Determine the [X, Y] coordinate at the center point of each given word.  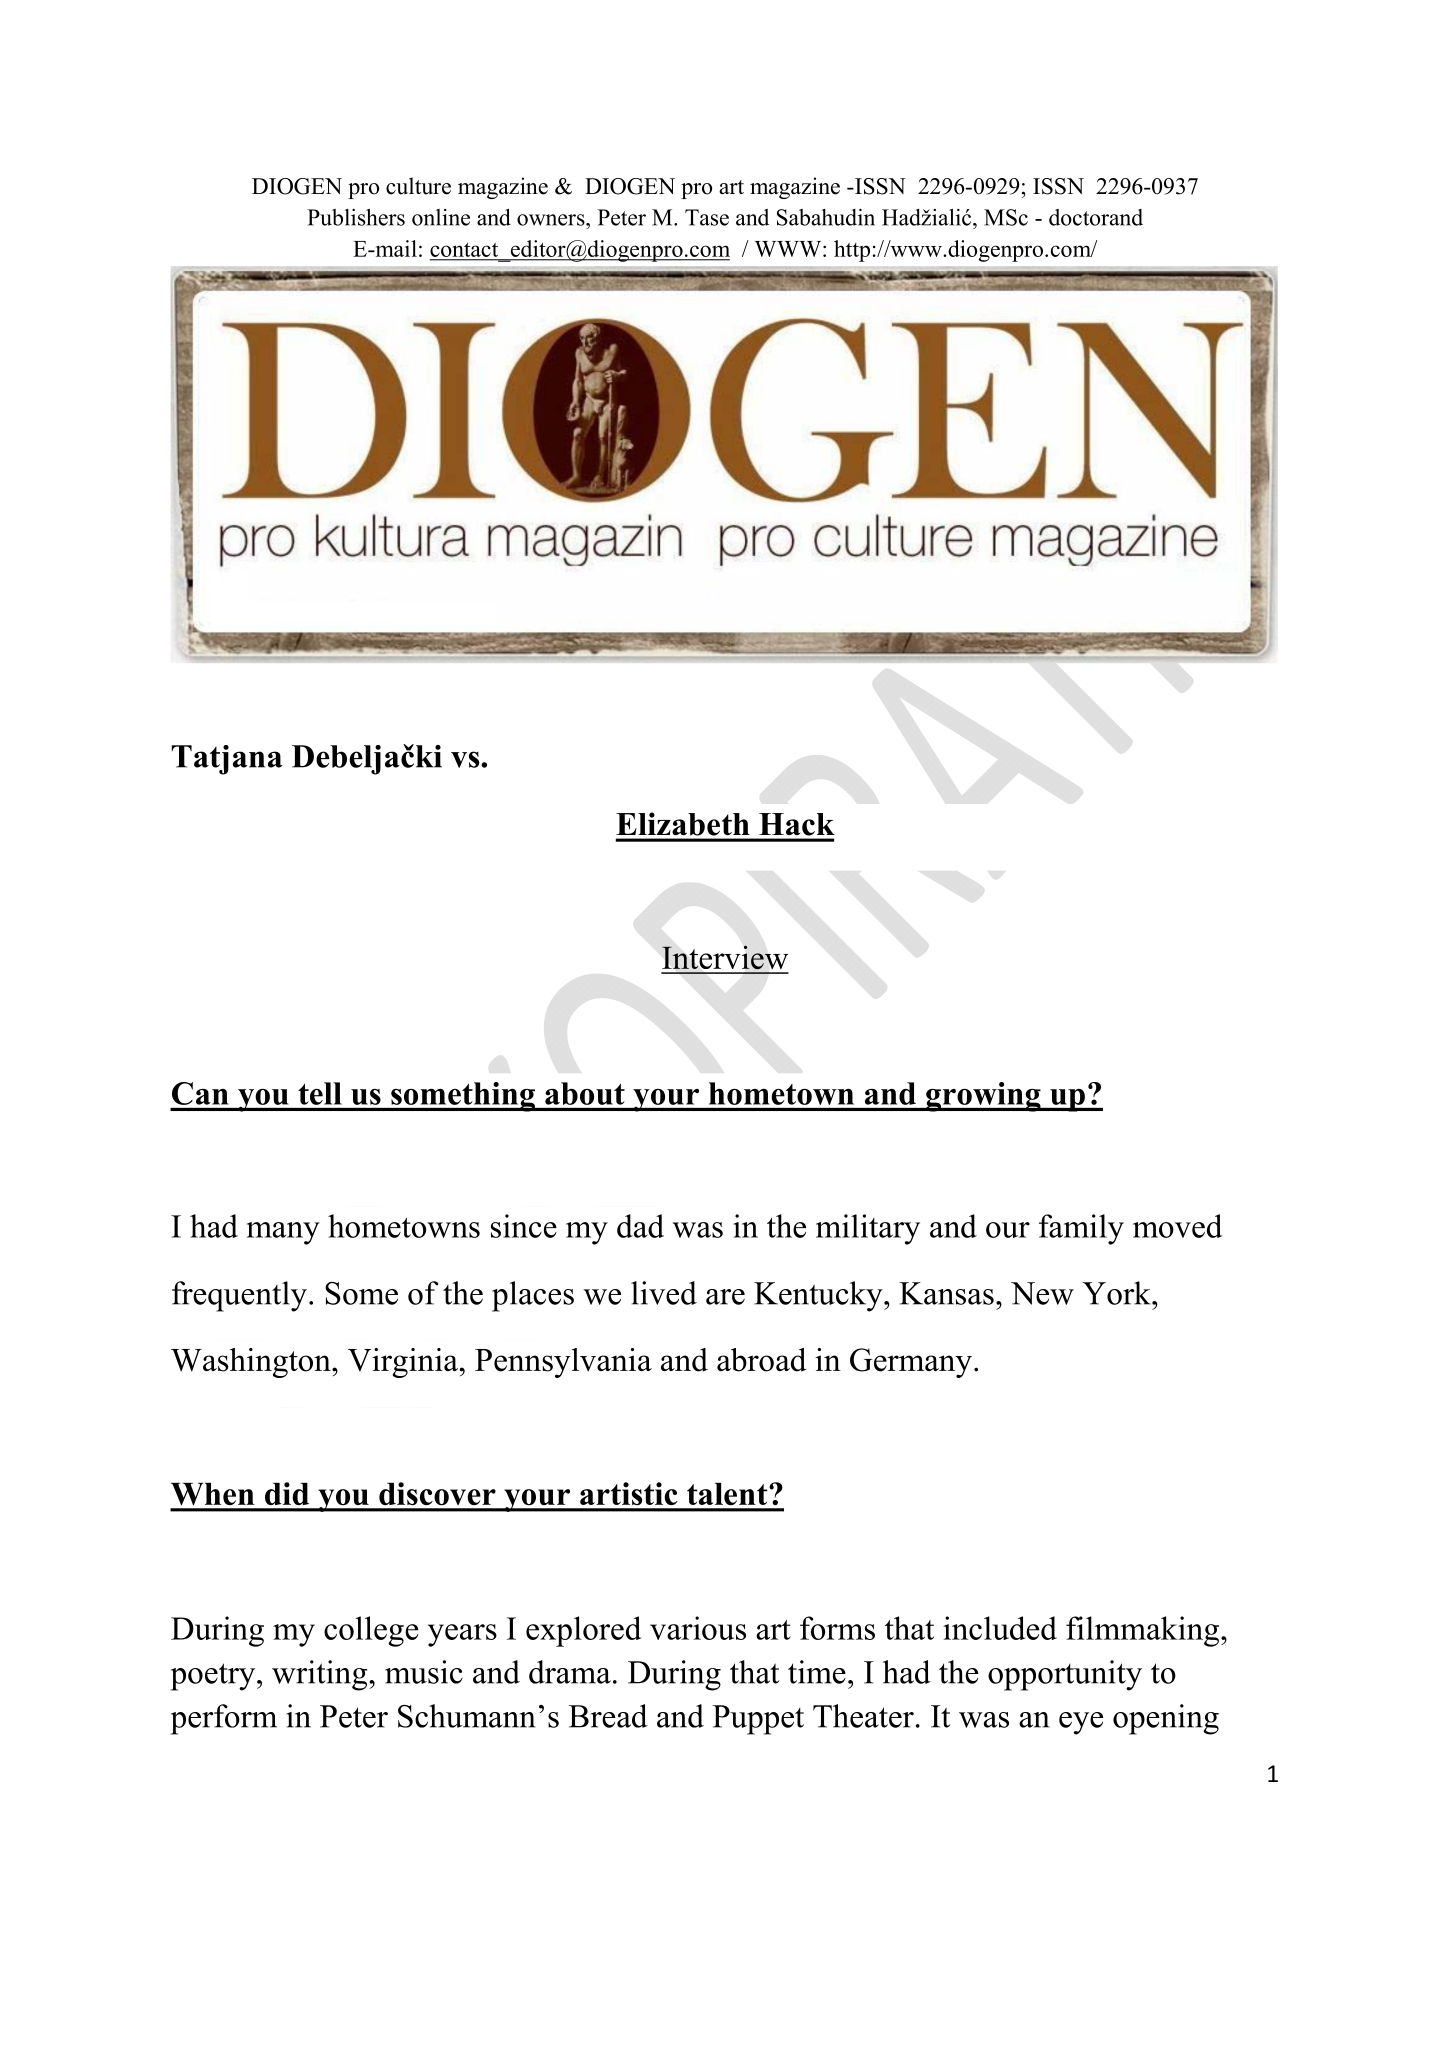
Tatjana [227, 760]
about [585, 1093]
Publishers [356, 217]
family [1081, 1229]
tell [319, 1093]
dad [640, 1226]
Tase [707, 217]
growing [983, 1097]
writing [321, 1675]
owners [552, 220]
